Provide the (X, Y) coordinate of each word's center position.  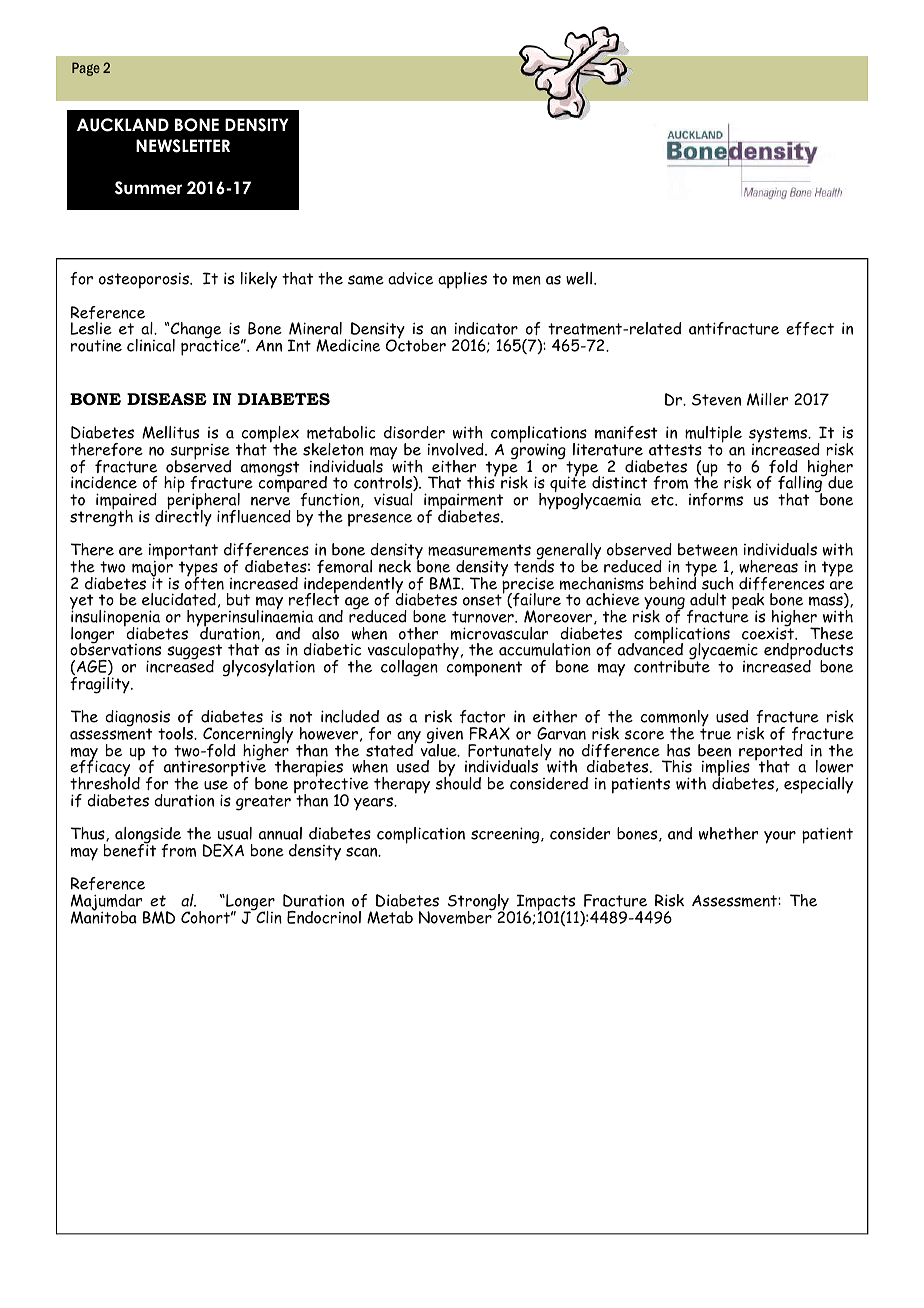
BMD (159, 917)
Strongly (479, 903)
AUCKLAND (123, 125)
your (780, 837)
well (580, 278)
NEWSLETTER (183, 146)
